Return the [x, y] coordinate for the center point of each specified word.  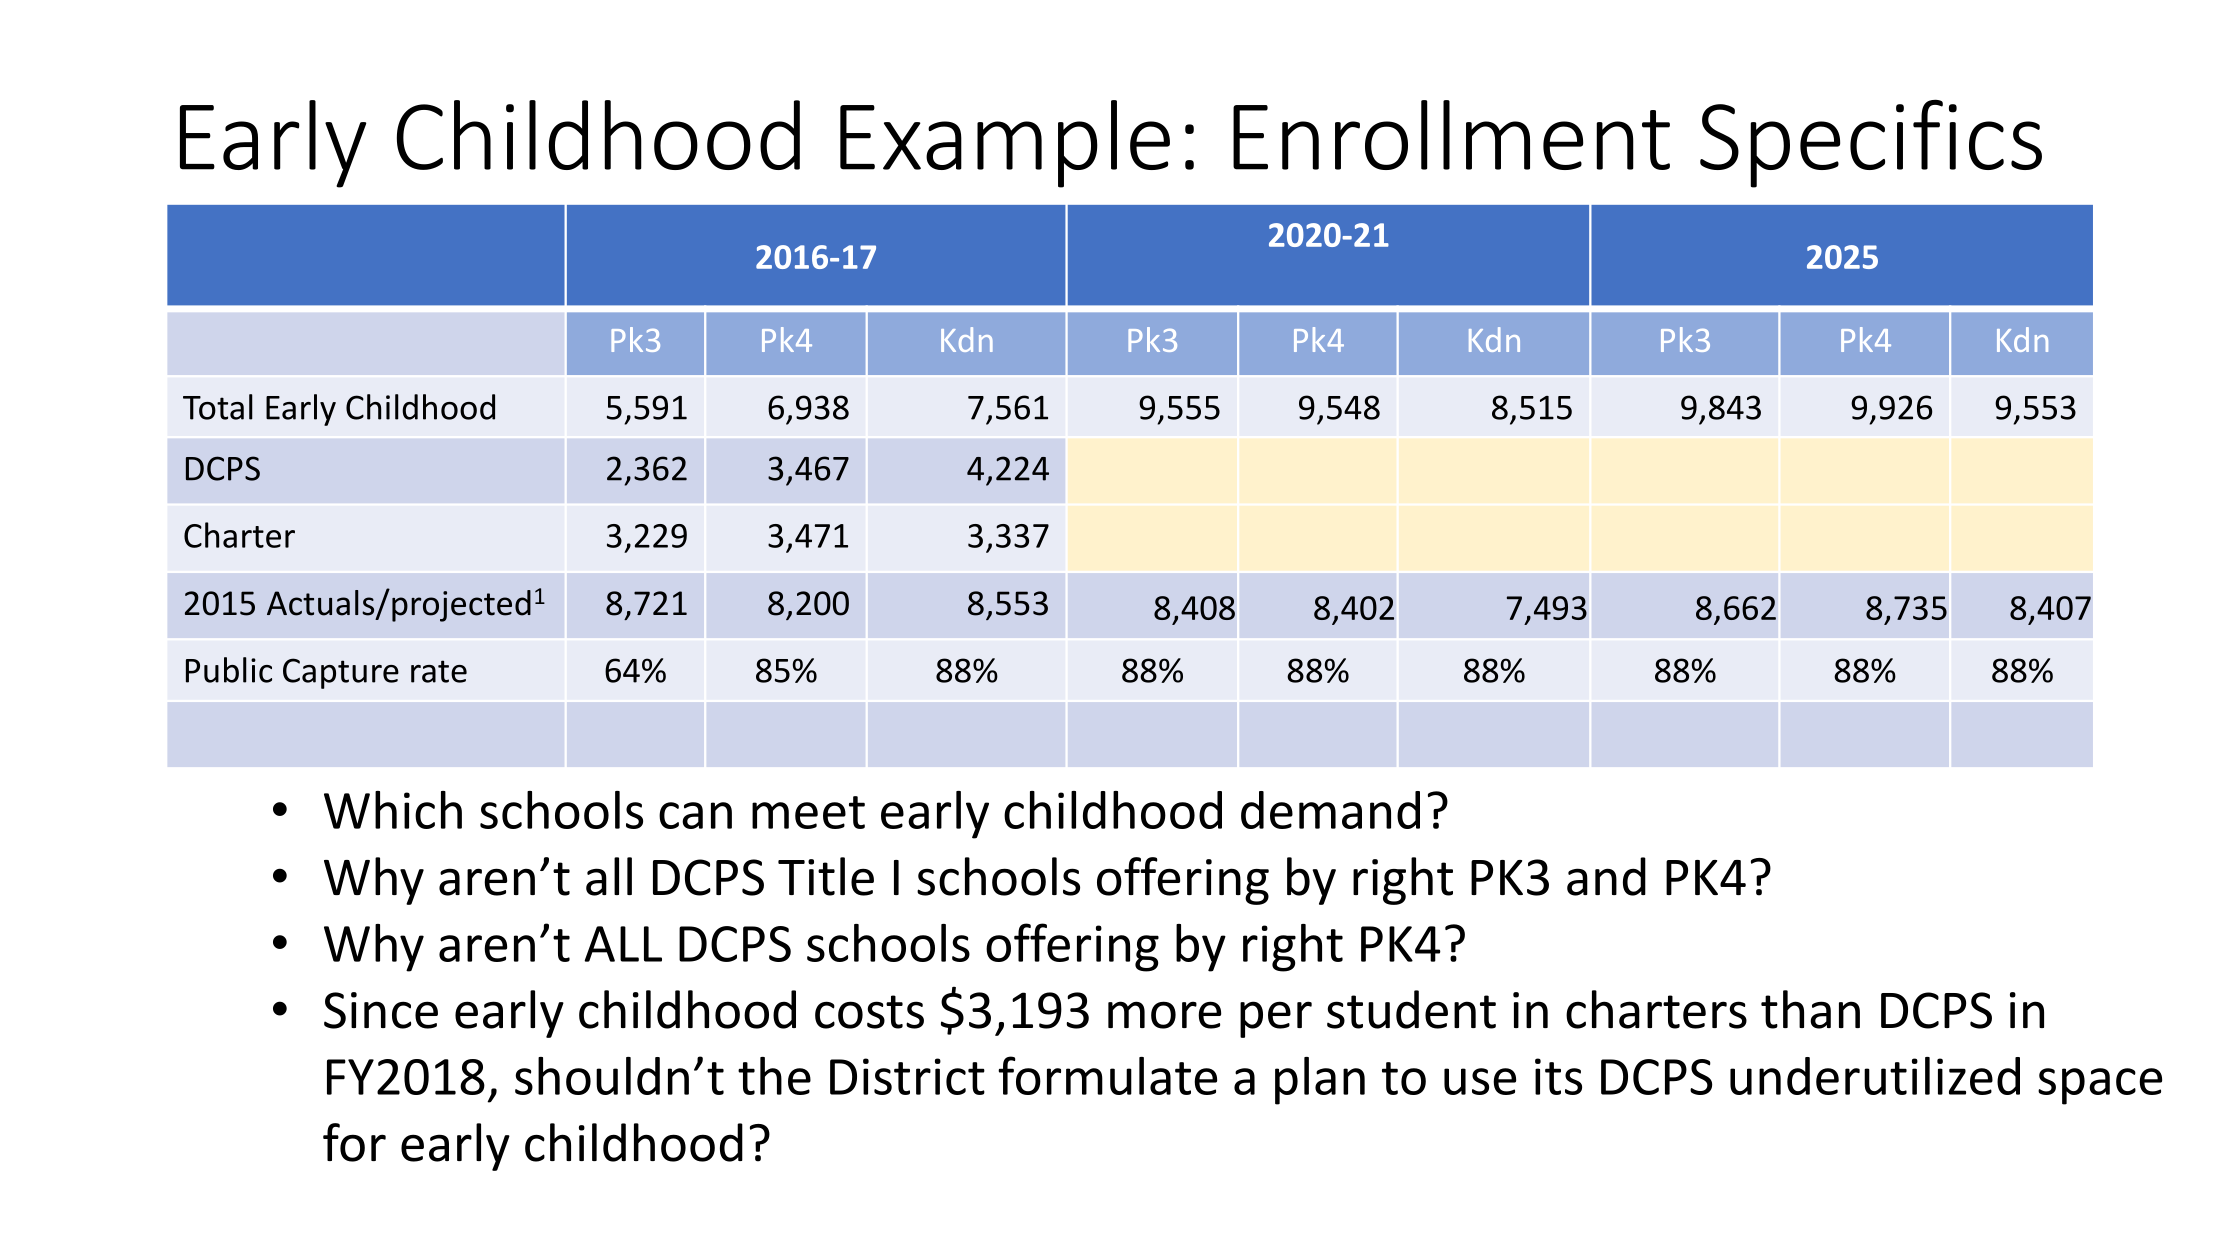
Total [218, 407]
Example [1005, 144]
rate [439, 671]
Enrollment [1451, 135]
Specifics [1871, 143]
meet [808, 812]
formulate [1107, 1075]
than [1810, 1009]
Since [381, 1010]
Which [393, 810]
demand [1330, 810]
